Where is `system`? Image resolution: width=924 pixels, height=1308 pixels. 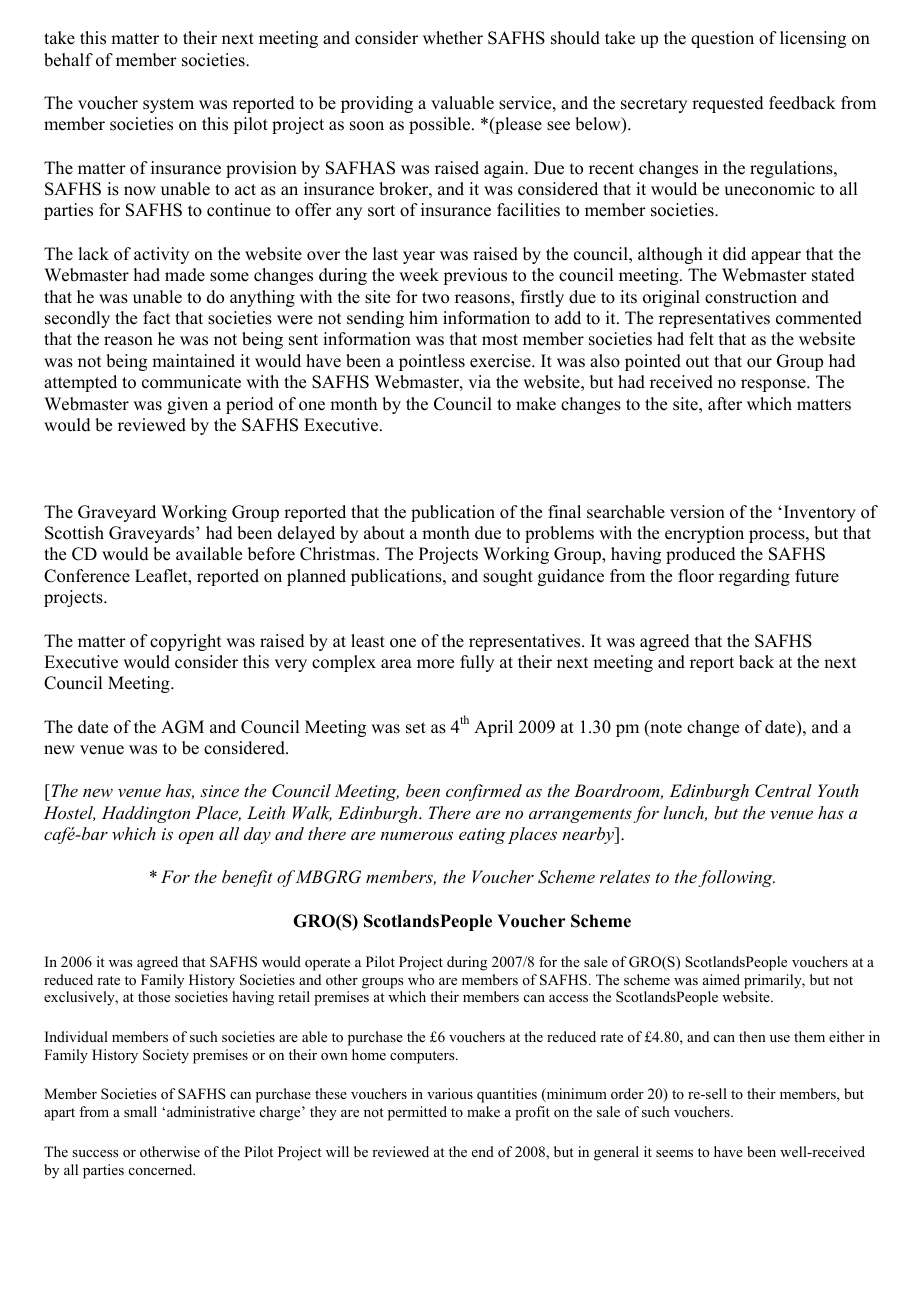 system is located at coordinates (168, 105).
